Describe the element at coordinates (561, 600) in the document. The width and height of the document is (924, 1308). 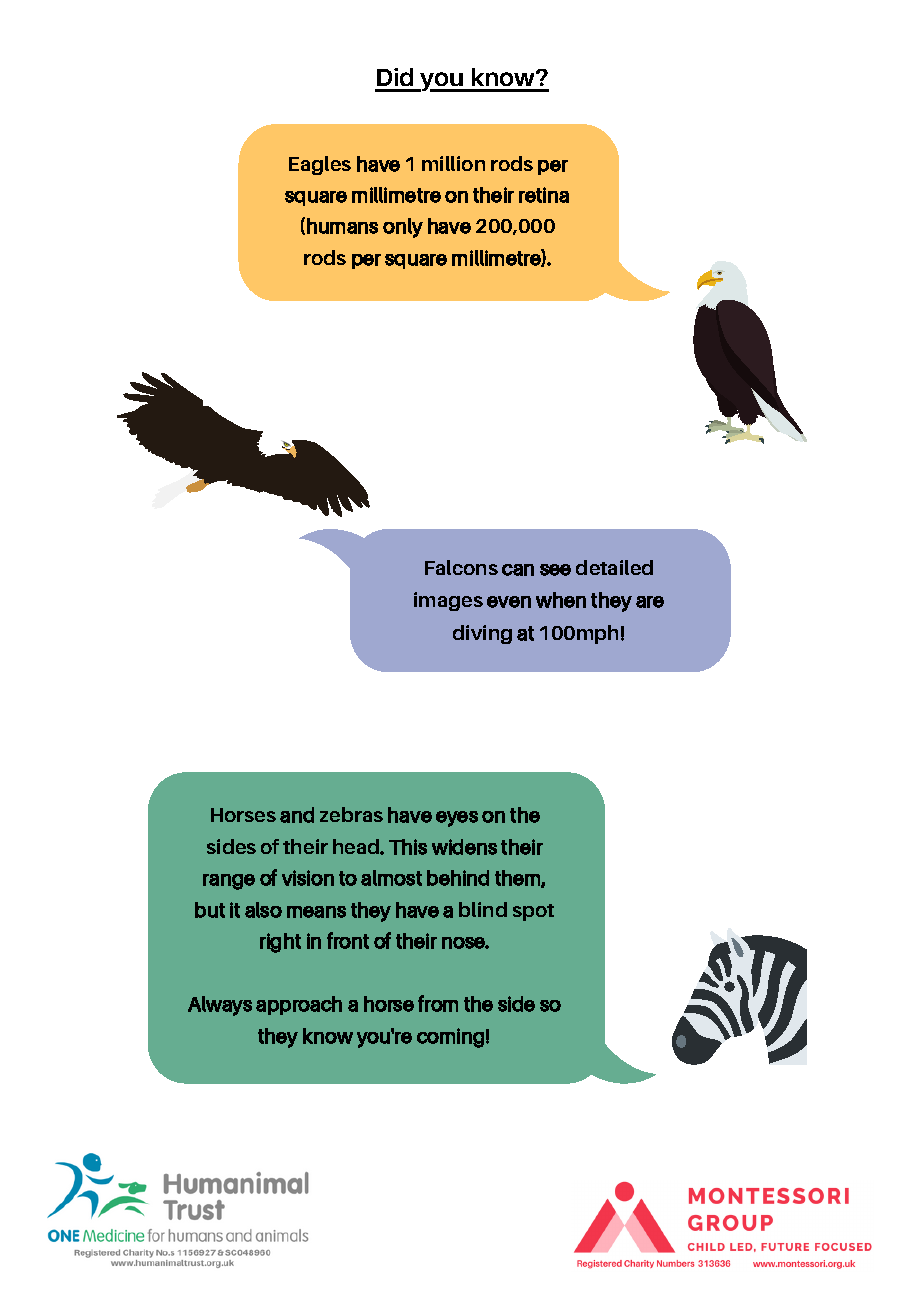
I see `when` at that location.
